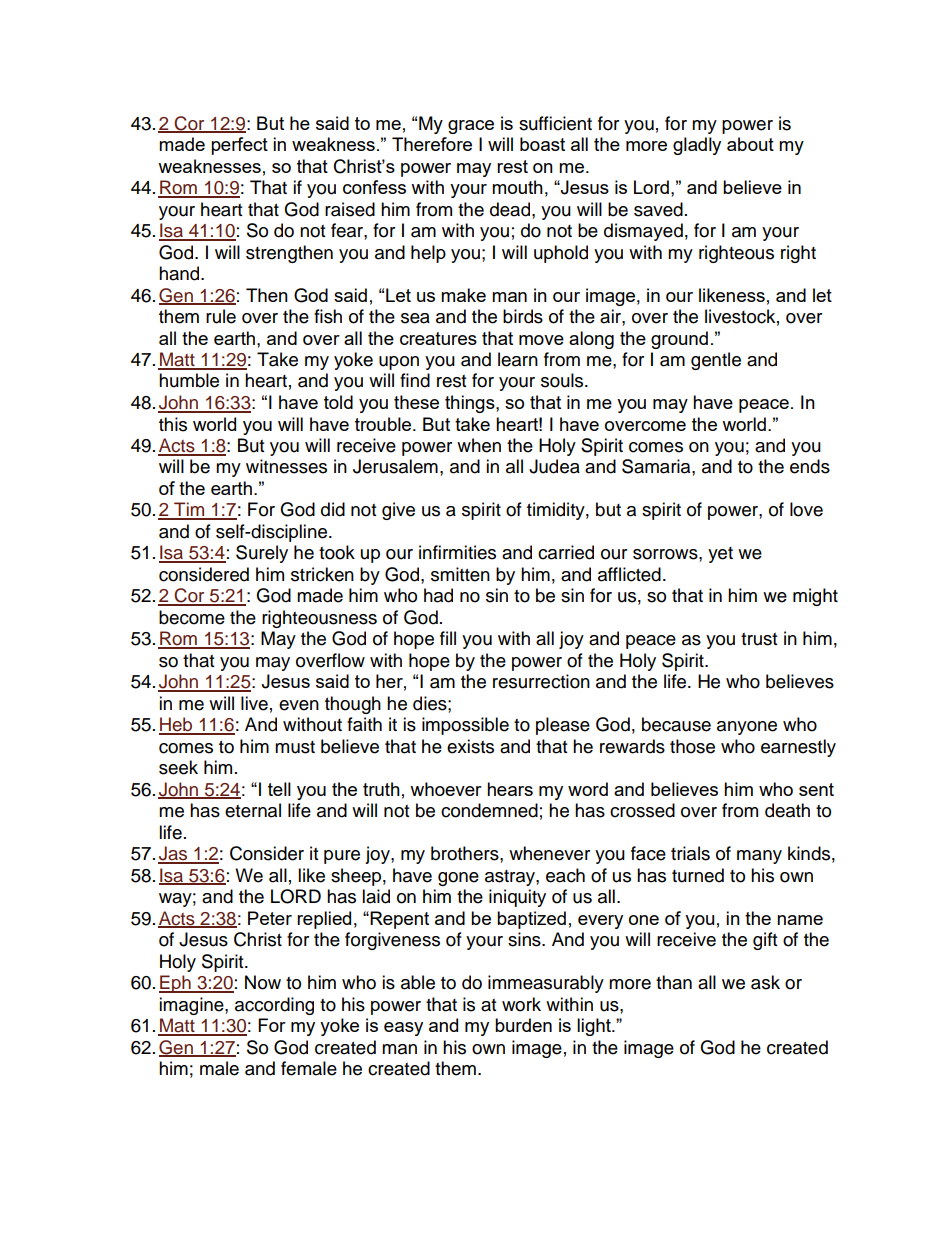  I want to click on about, so click(750, 144).
